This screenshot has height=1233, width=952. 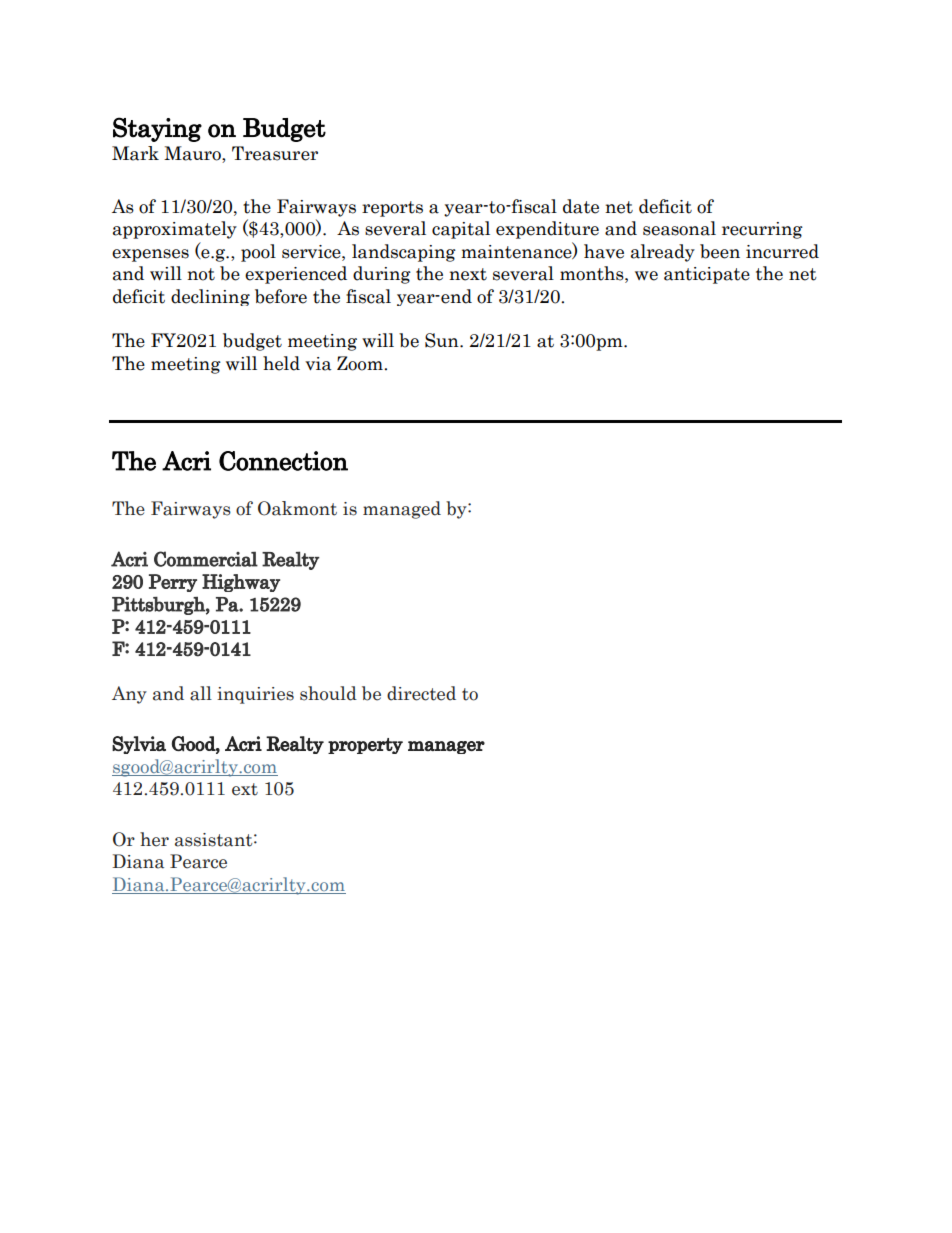 I want to click on property, so click(x=365, y=746).
